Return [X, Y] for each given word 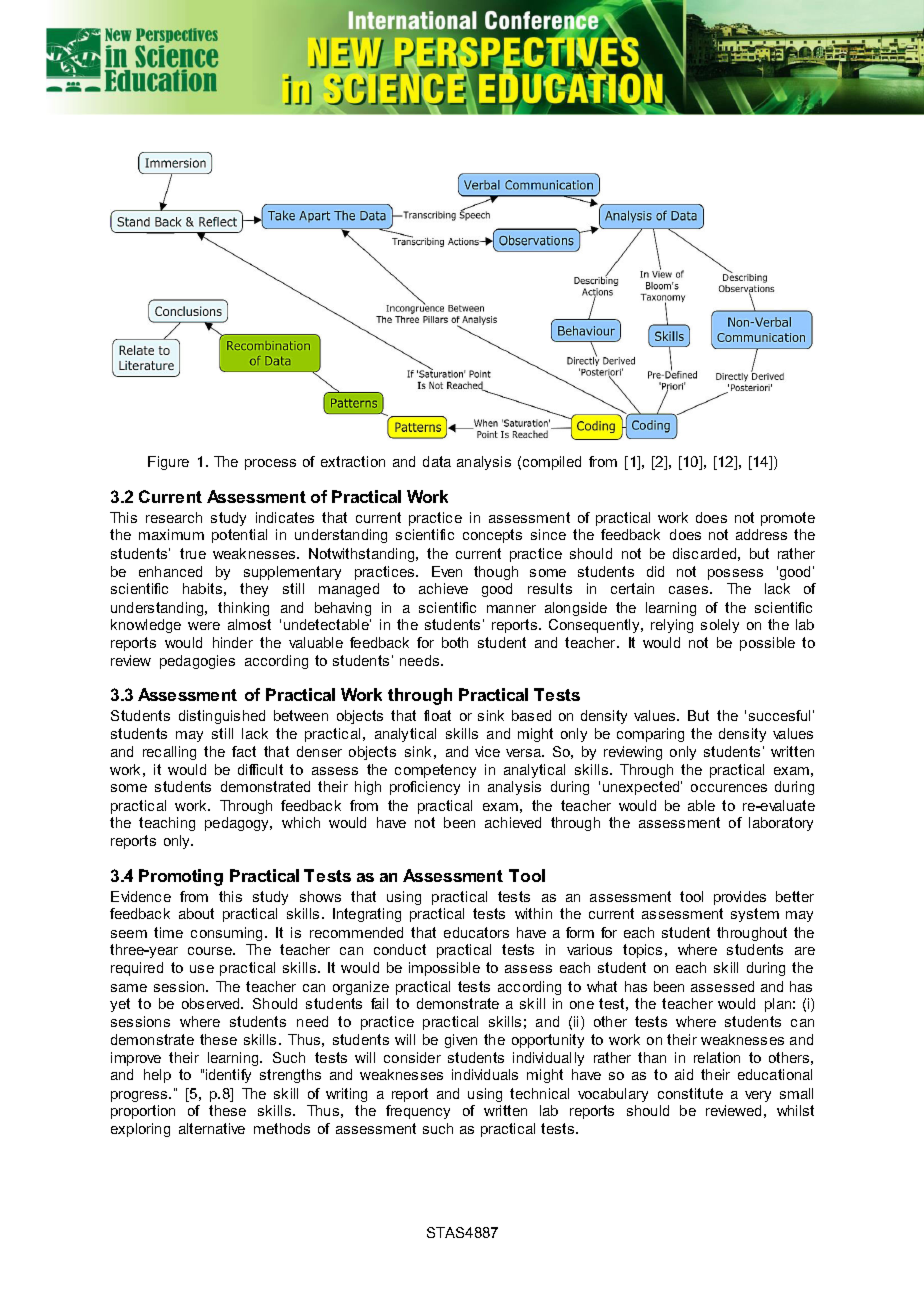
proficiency [425, 788]
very [758, 1096]
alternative [212, 1128]
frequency [418, 1112]
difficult [260, 769]
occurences [729, 788]
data [437, 461]
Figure [168, 463]
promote [788, 519]
